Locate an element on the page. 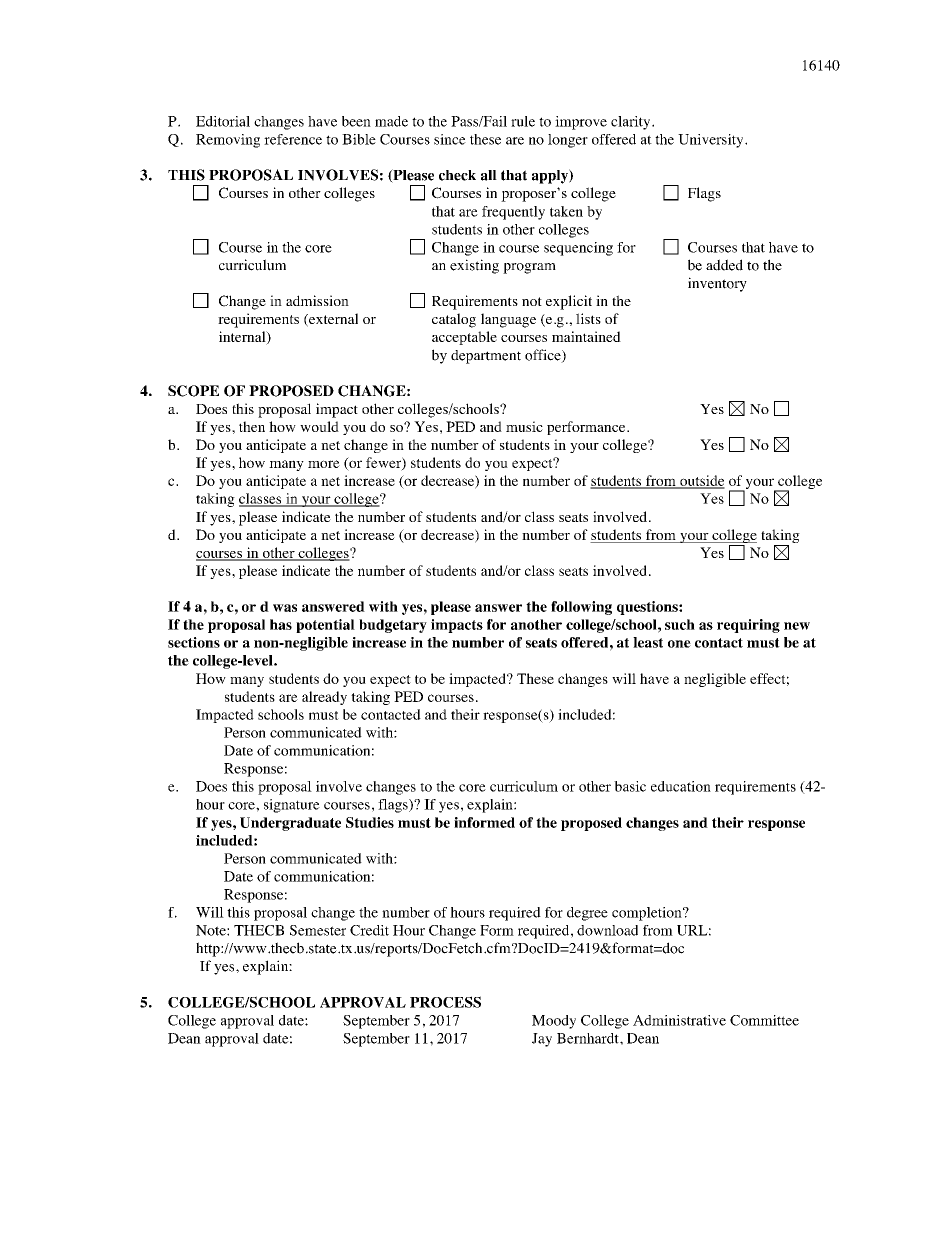 The height and width of the document is (1233, 952). was is located at coordinates (285, 608).
